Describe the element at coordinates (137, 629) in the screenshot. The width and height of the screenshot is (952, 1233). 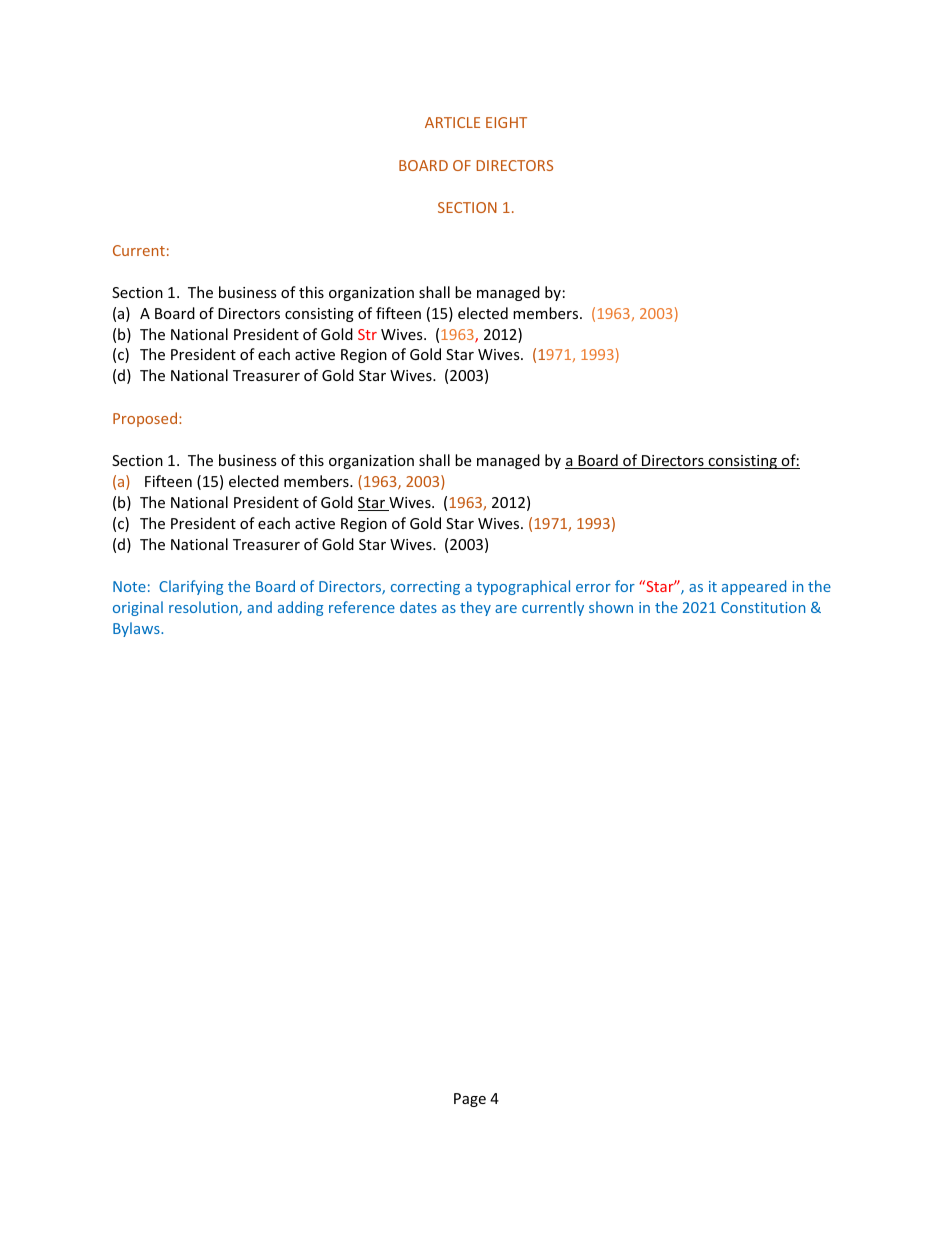
I see `Bylaws` at that location.
